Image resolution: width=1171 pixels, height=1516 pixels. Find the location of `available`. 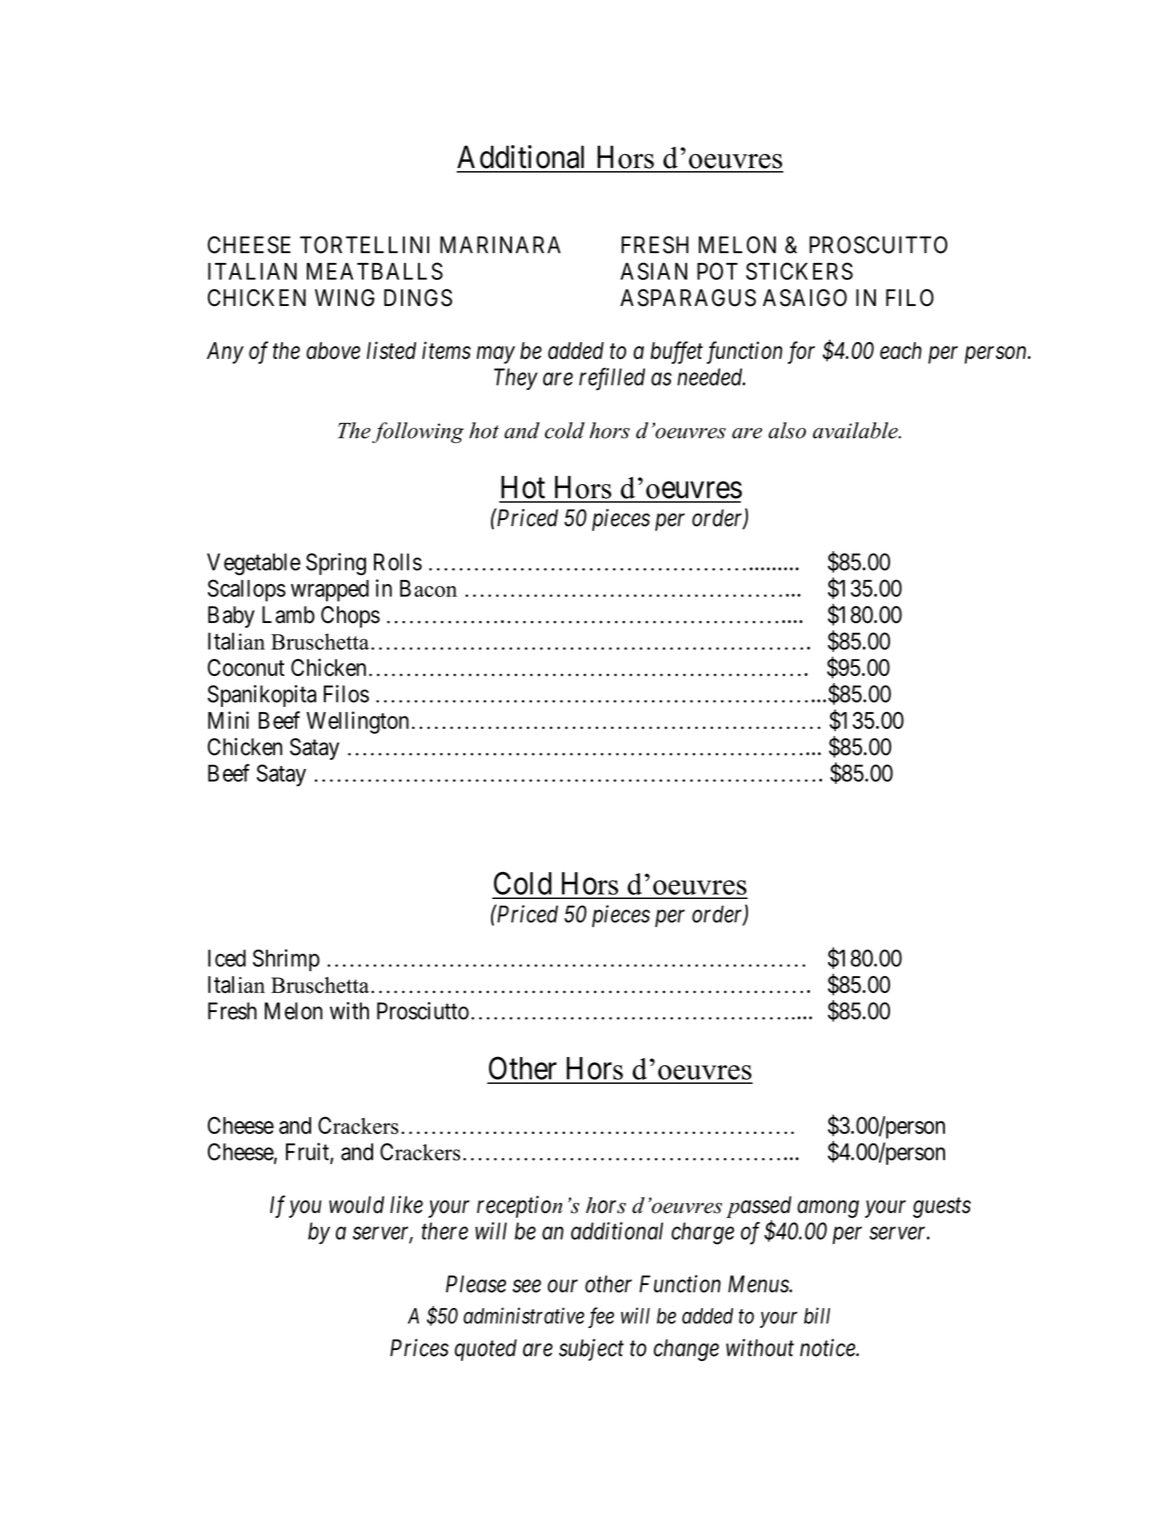

available is located at coordinates (856, 430).
